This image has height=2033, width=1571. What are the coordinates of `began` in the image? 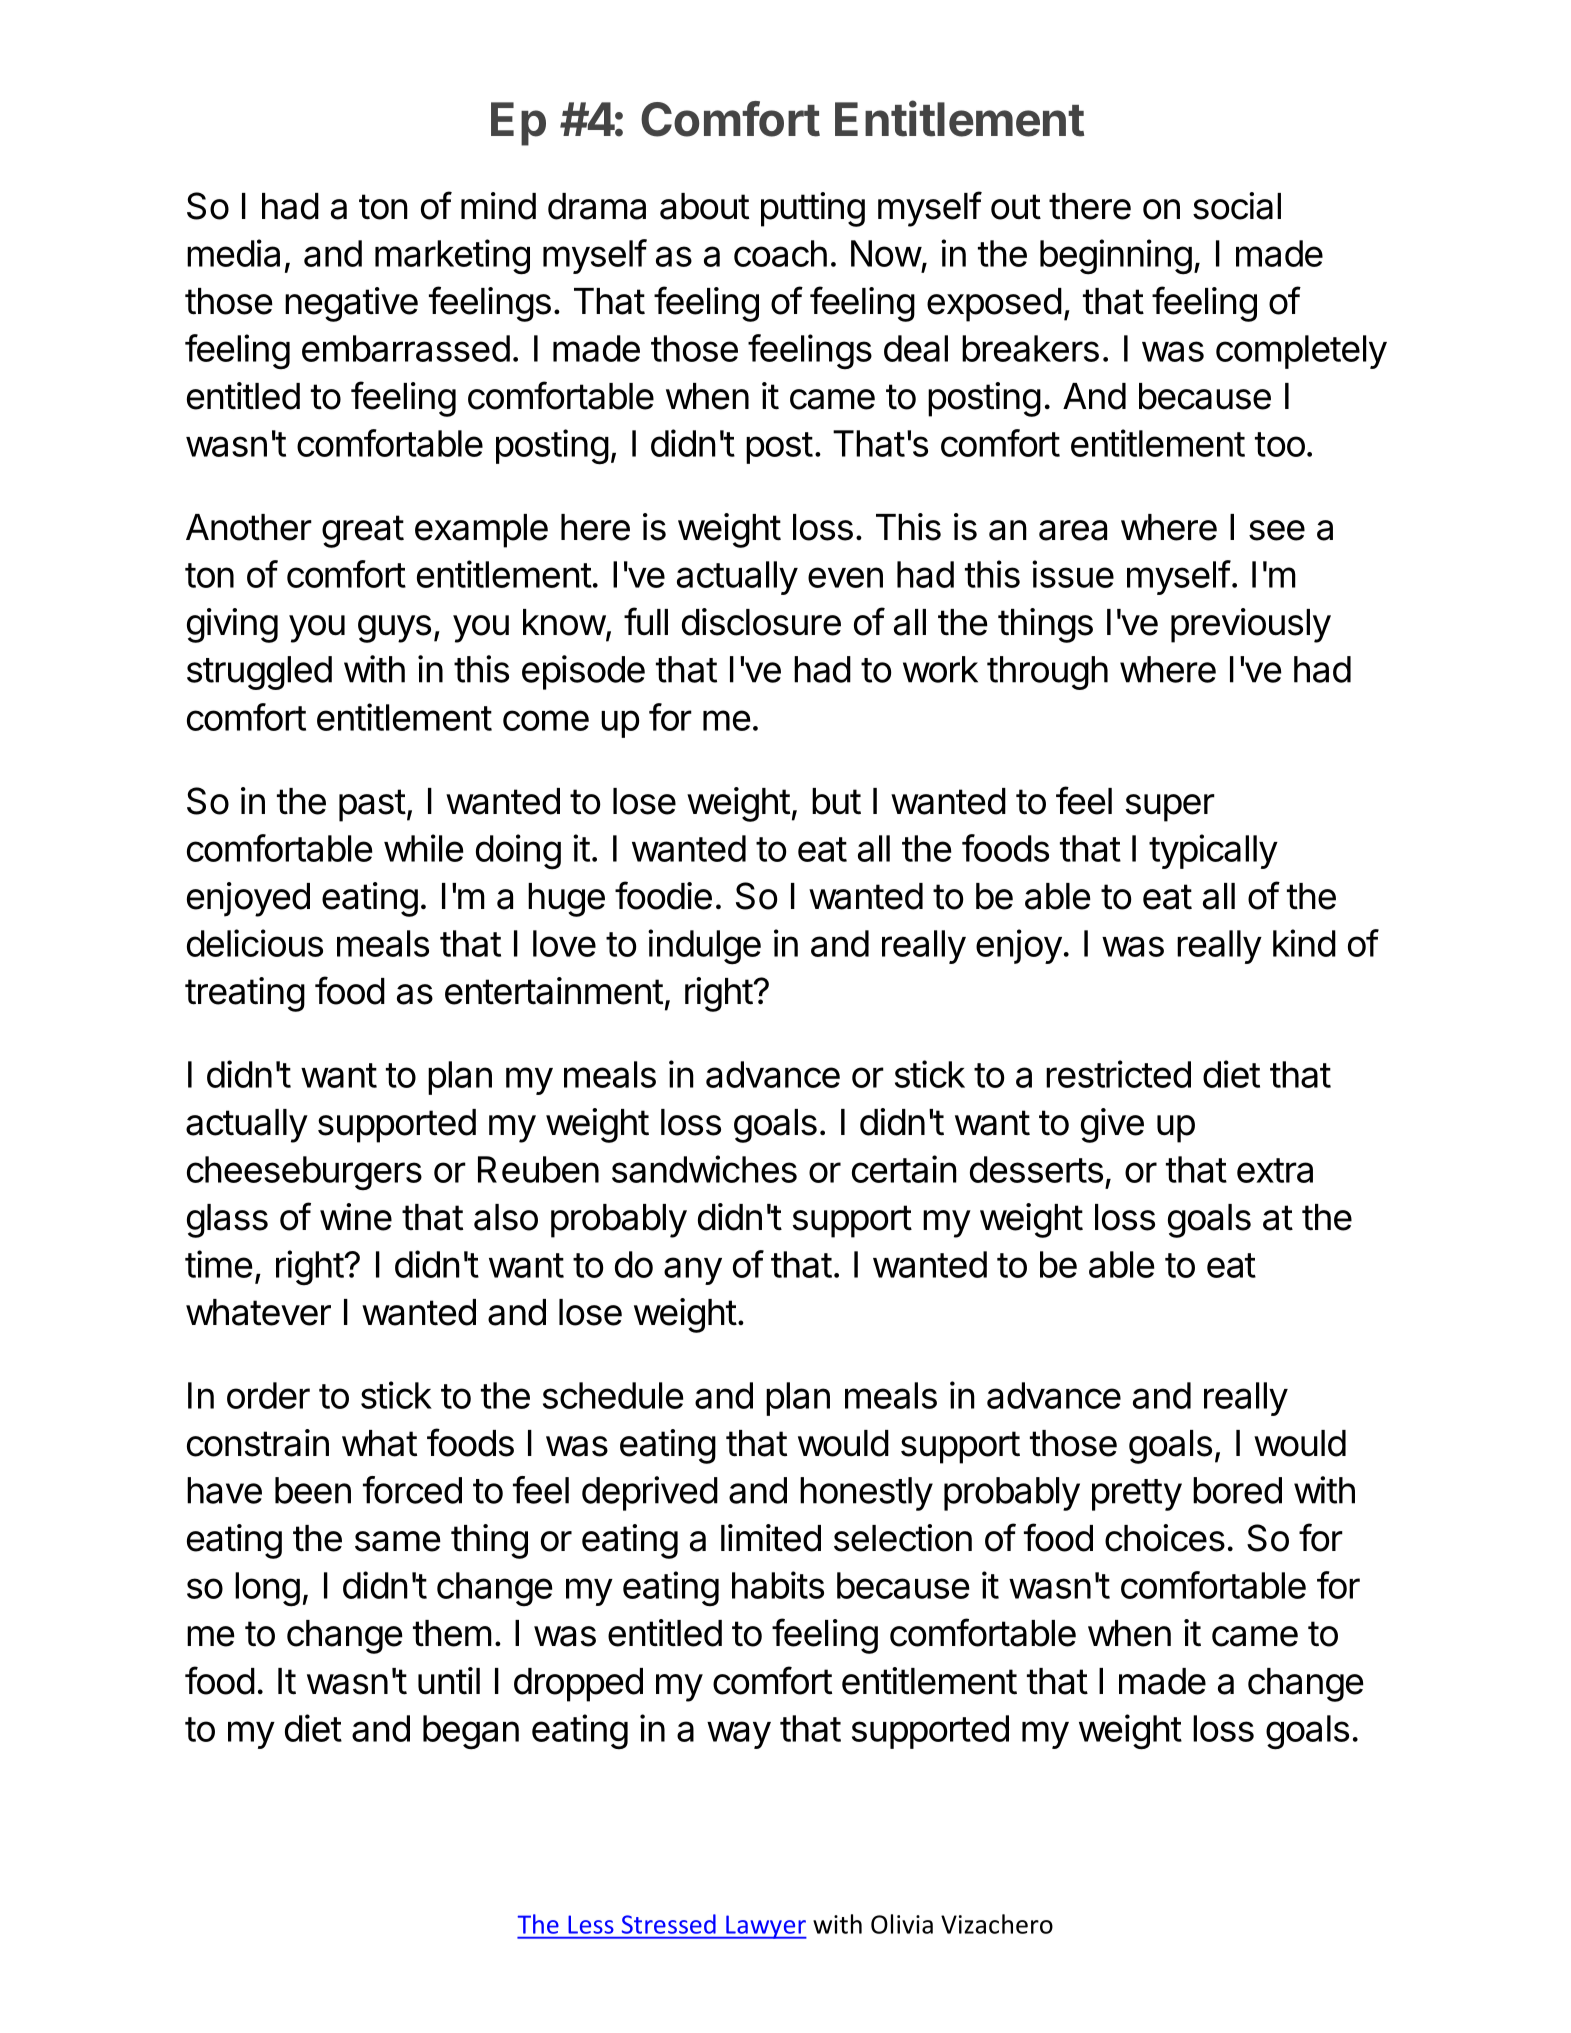 It's located at (471, 1732).
